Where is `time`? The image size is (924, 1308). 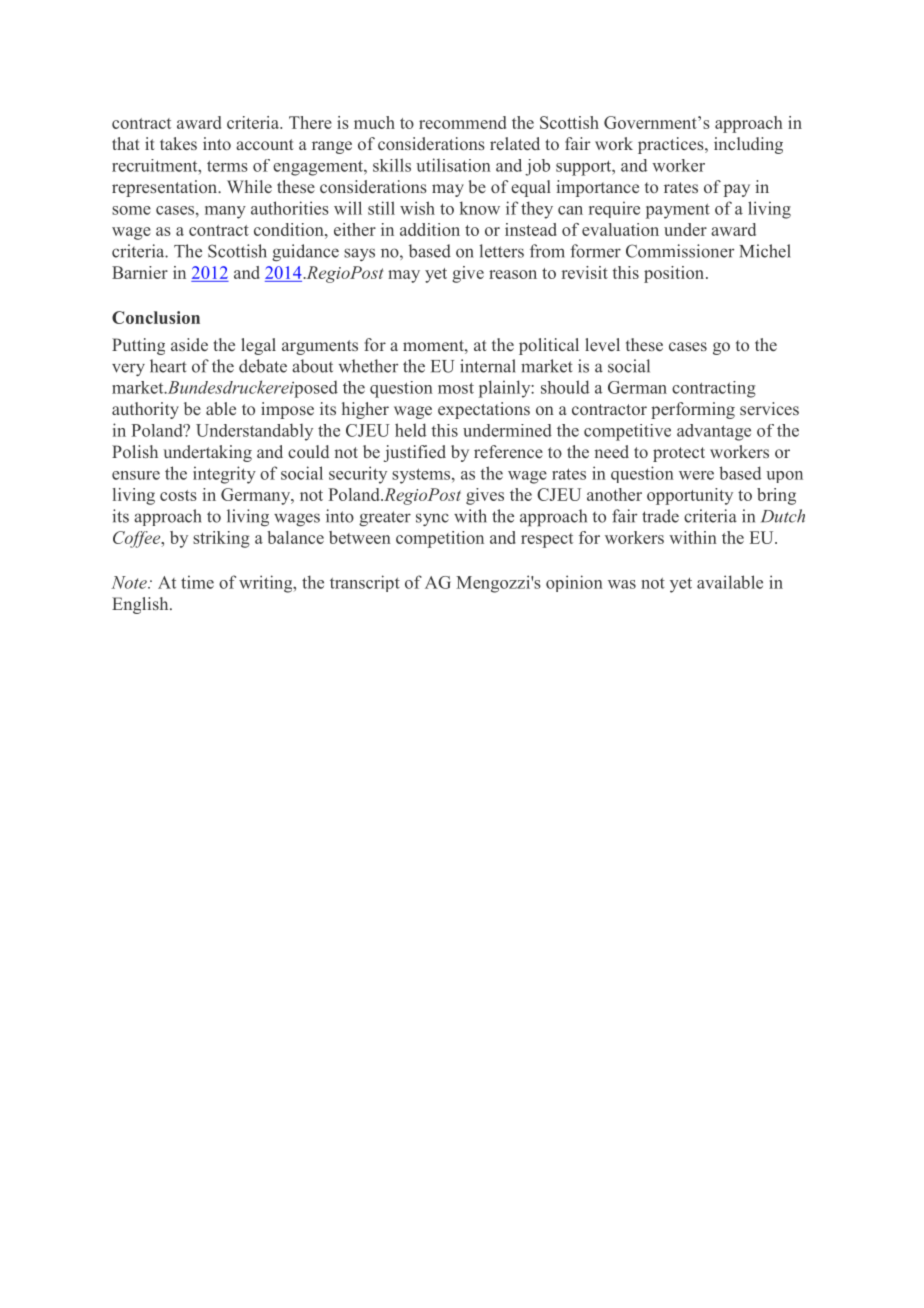
time is located at coordinates (197, 582).
